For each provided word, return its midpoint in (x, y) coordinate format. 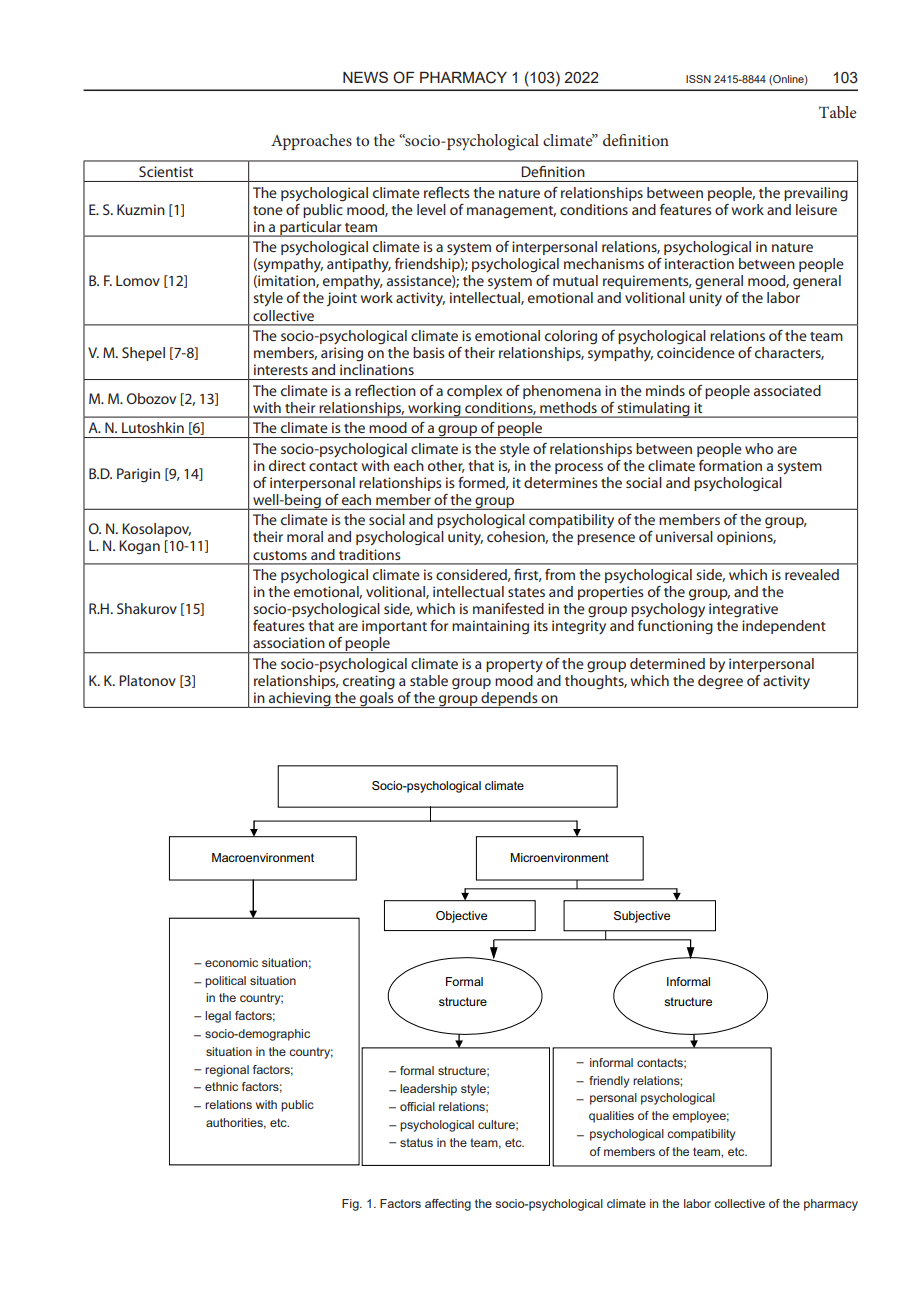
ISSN (698, 79)
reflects (447, 192)
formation (730, 465)
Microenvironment (560, 857)
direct (287, 465)
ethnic (221, 1086)
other (446, 466)
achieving (300, 700)
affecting (448, 1205)
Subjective (642, 917)
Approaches (311, 142)
